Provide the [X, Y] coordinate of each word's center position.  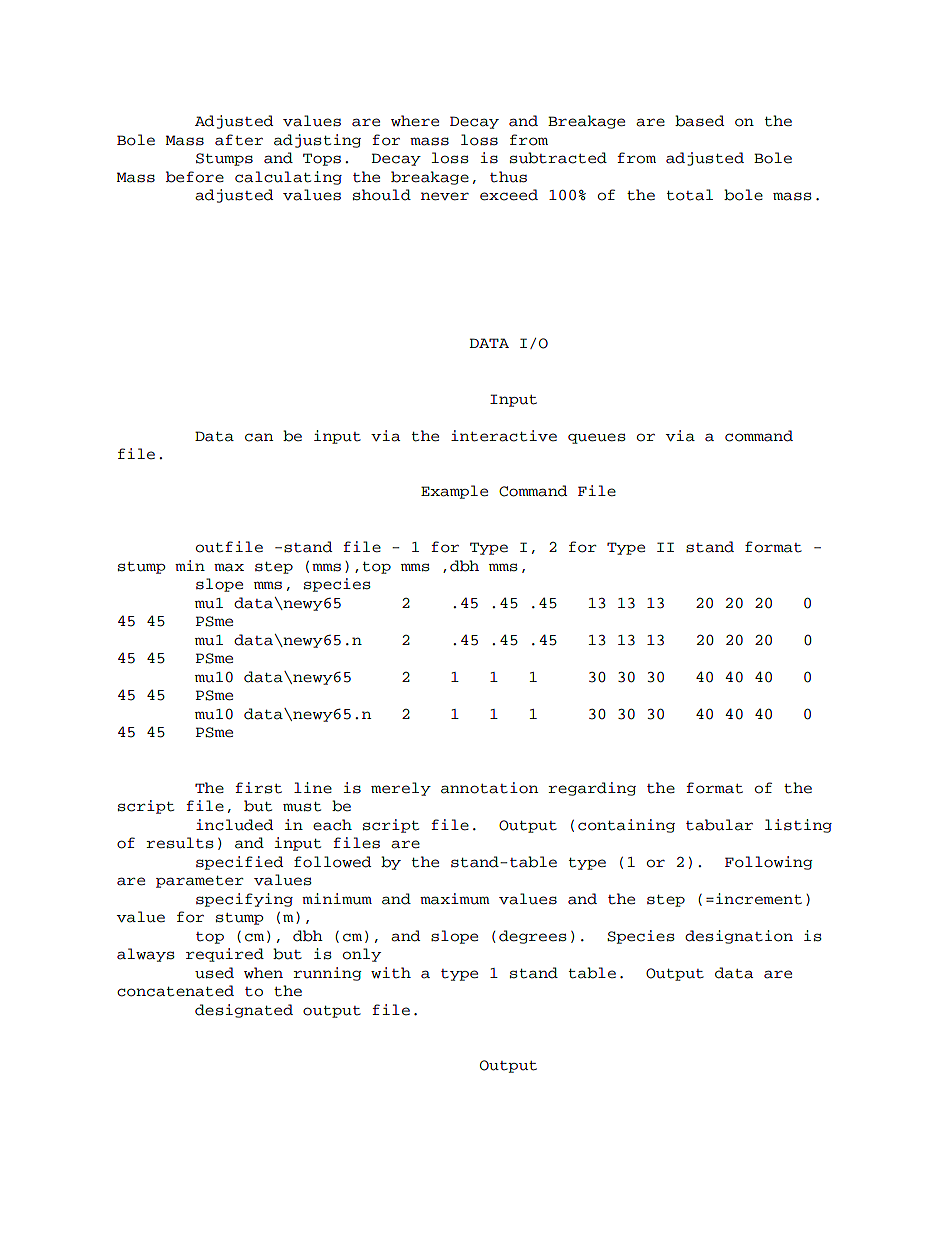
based [699, 121]
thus [508, 177]
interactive [504, 436]
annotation [489, 788]
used [214, 973]
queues [597, 438]
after [239, 140]
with [391, 973]
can [259, 437]
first [258, 788]
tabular [719, 825]
